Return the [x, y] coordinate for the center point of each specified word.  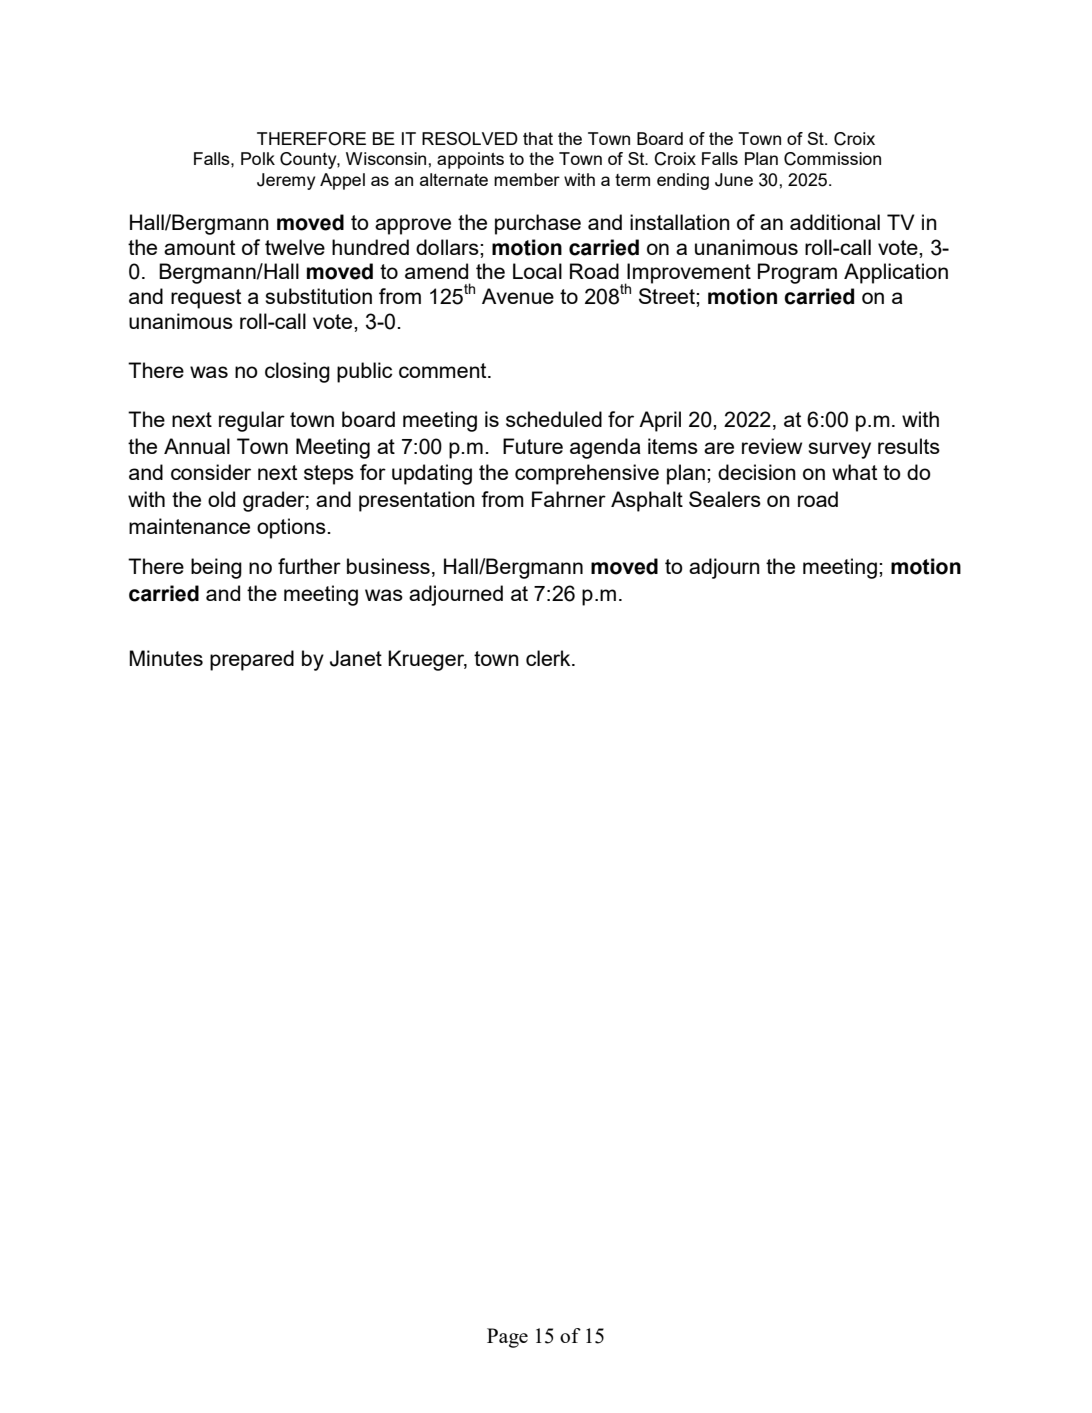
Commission [832, 159]
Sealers [725, 499]
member [527, 179]
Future [533, 446]
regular [252, 421]
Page [507, 1338]
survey [839, 450]
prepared [252, 660]
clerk [549, 658]
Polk [258, 158]
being [216, 568]
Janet [356, 658]
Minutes [166, 658]
